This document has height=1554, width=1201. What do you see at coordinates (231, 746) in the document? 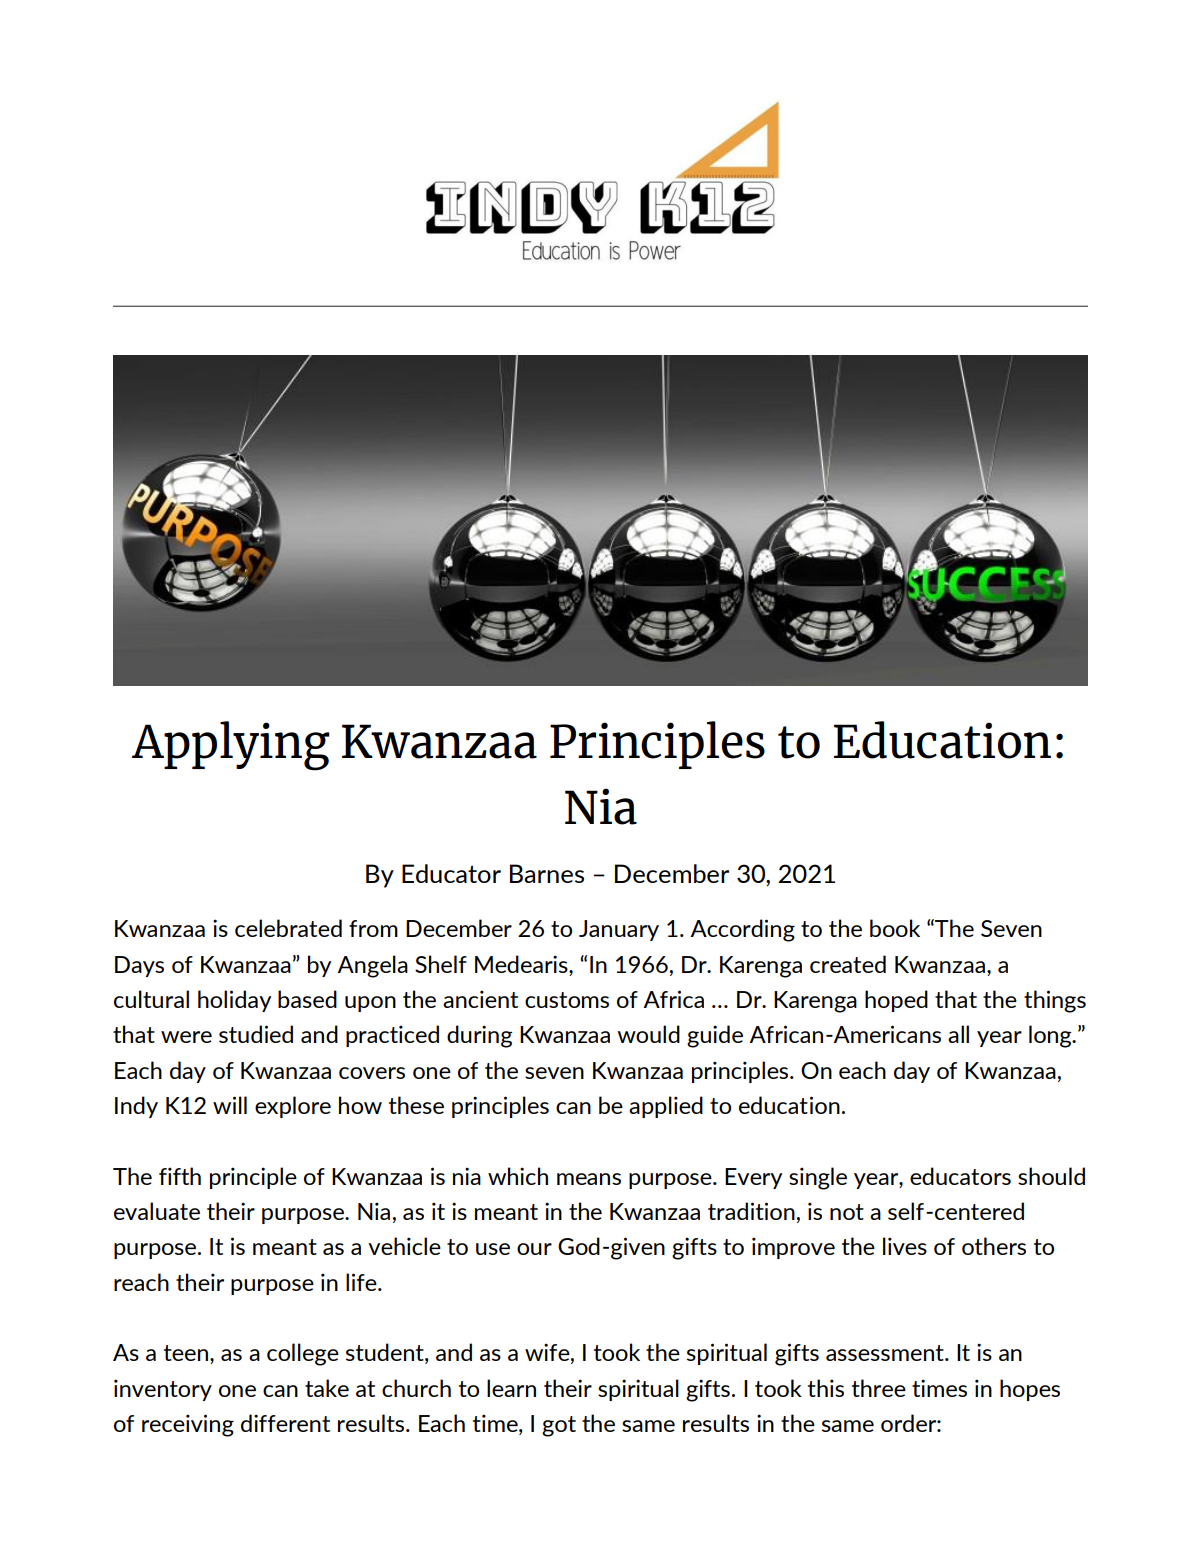
I see `Applying` at bounding box center [231, 746].
